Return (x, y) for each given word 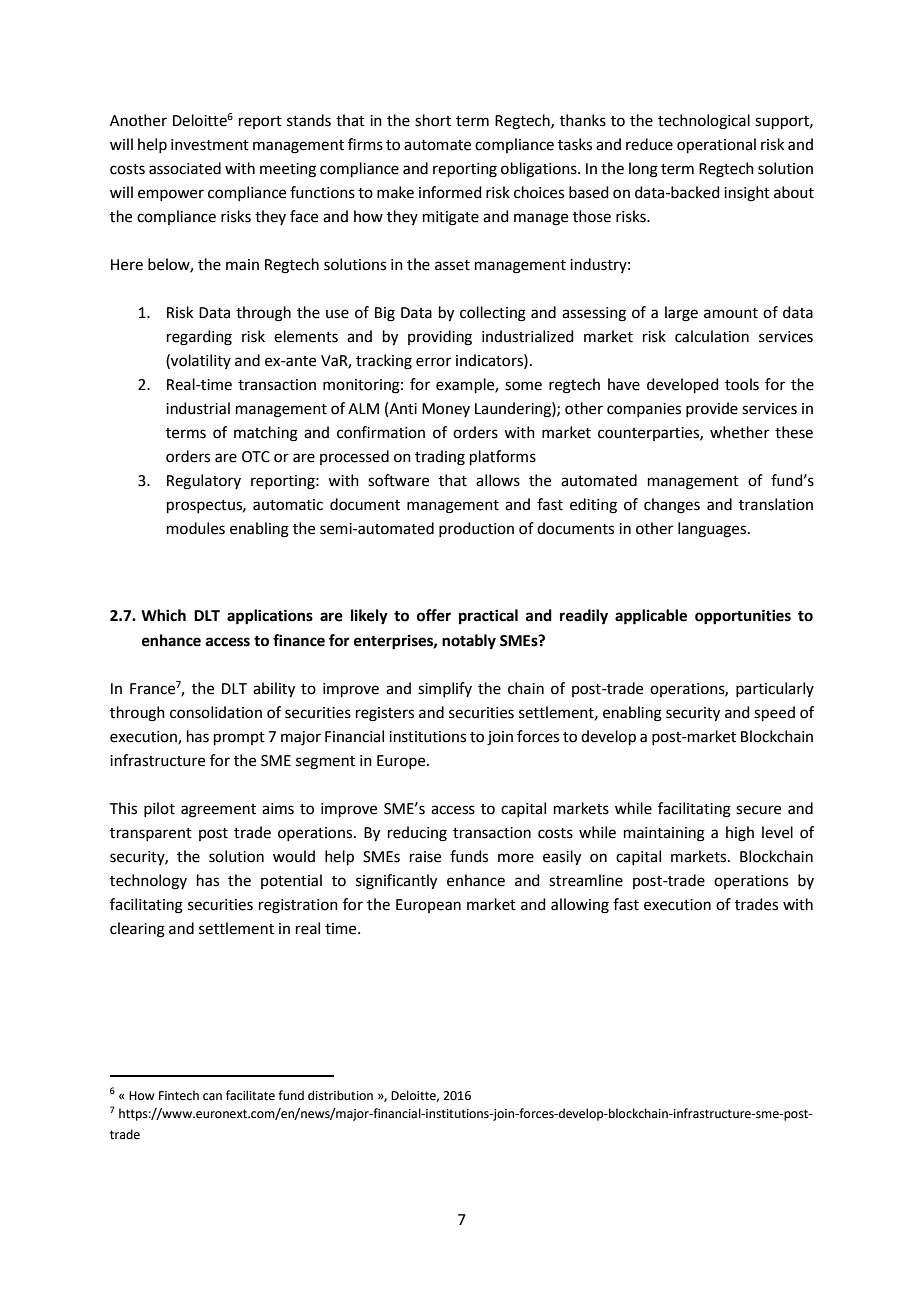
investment (210, 145)
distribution (340, 1095)
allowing (580, 906)
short (433, 120)
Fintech (179, 1095)
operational (716, 145)
